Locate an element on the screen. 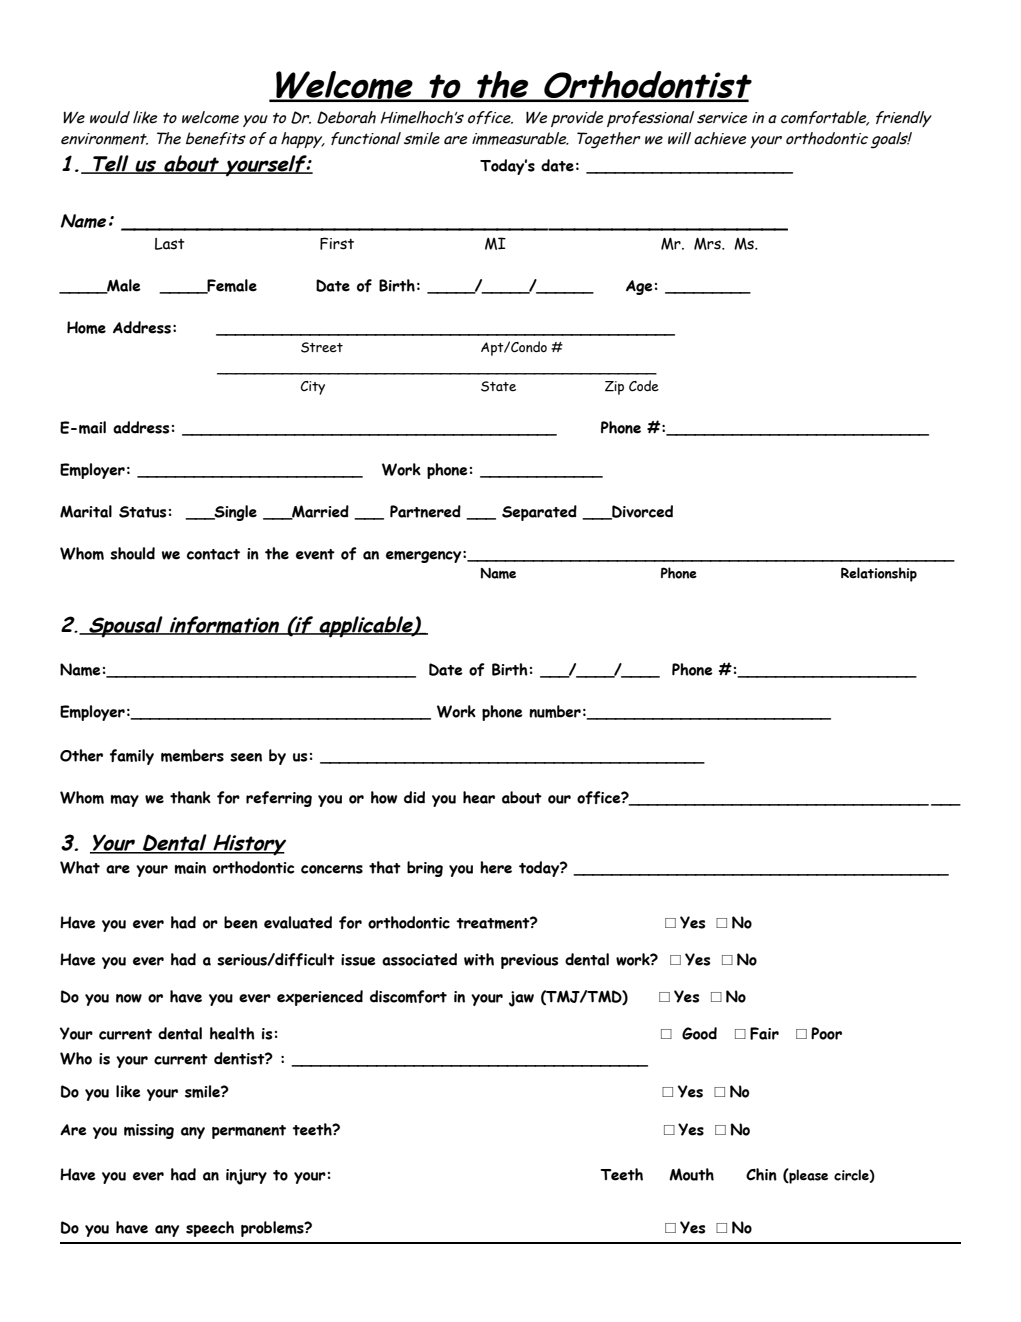 This screenshot has height=1322, width=1021. Good is located at coordinates (699, 1033).
